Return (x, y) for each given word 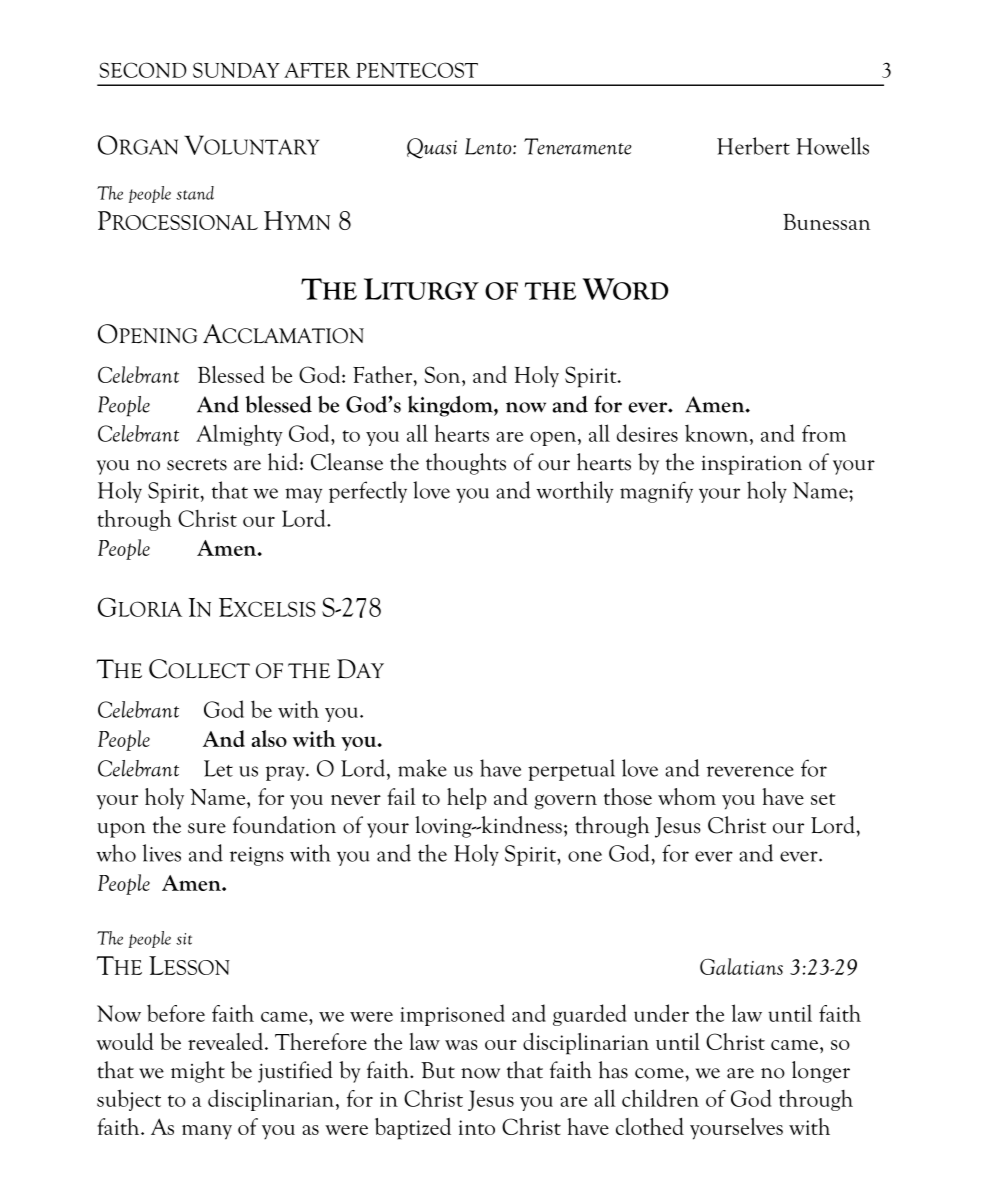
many (207, 1132)
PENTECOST (417, 70)
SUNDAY (236, 70)
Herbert (753, 146)
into (477, 1127)
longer (821, 1072)
